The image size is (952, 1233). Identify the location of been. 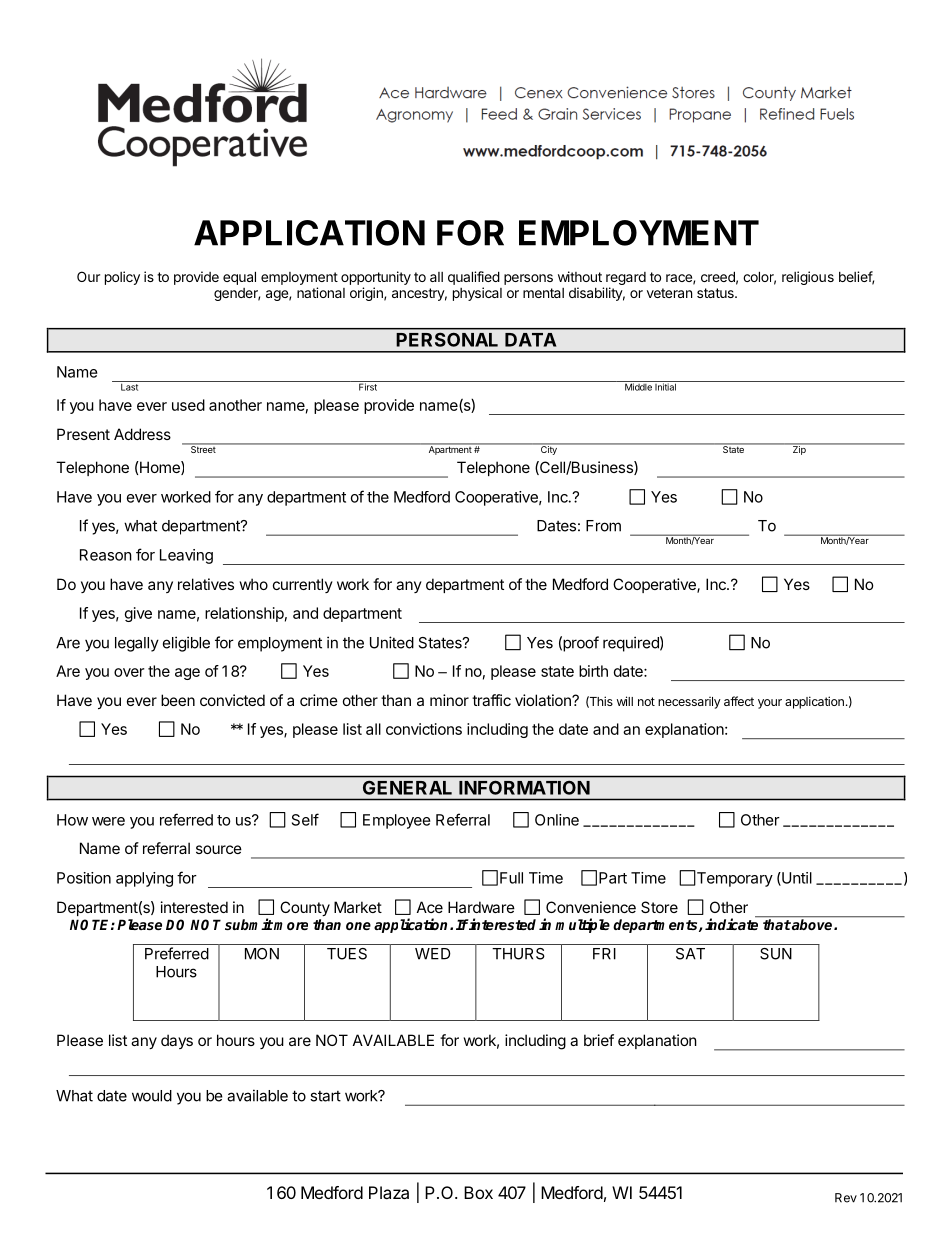
(178, 700).
